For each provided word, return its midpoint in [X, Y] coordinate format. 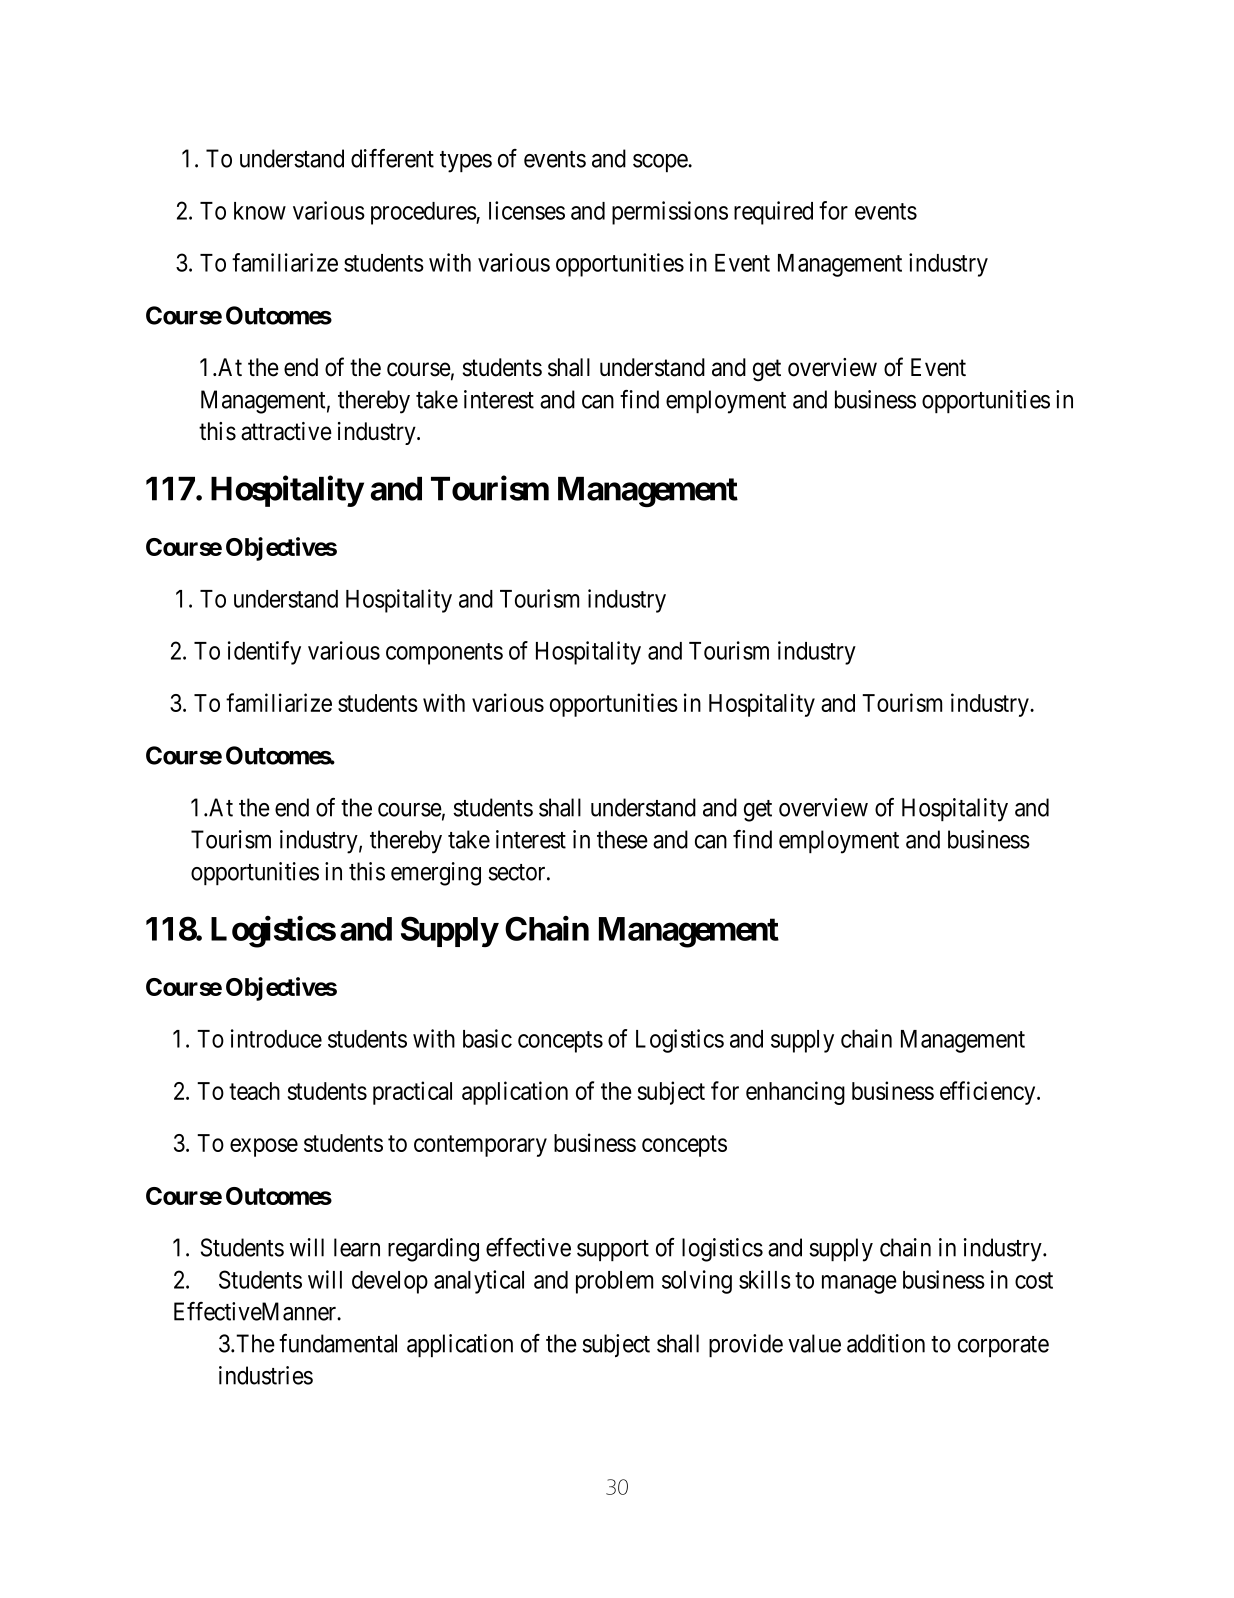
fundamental [338, 1343]
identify [264, 653]
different [392, 158]
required [773, 213]
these [622, 839]
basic [487, 1038]
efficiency [989, 1093]
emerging [436, 874]
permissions [670, 213]
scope [661, 163]
